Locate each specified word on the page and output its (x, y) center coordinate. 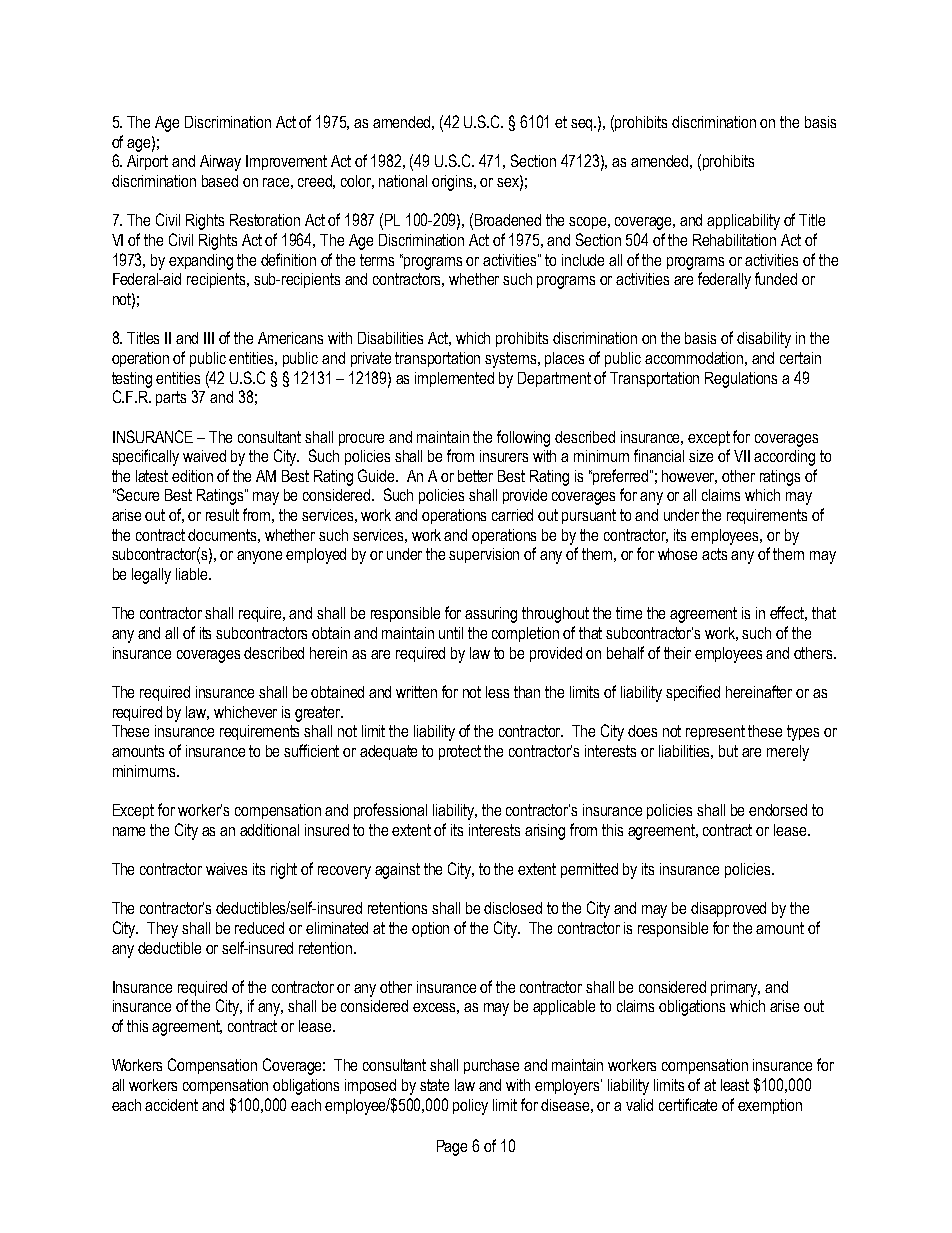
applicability (743, 222)
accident (171, 1105)
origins (454, 183)
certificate (688, 1104)
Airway (220, 163)
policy (470, 1107)
